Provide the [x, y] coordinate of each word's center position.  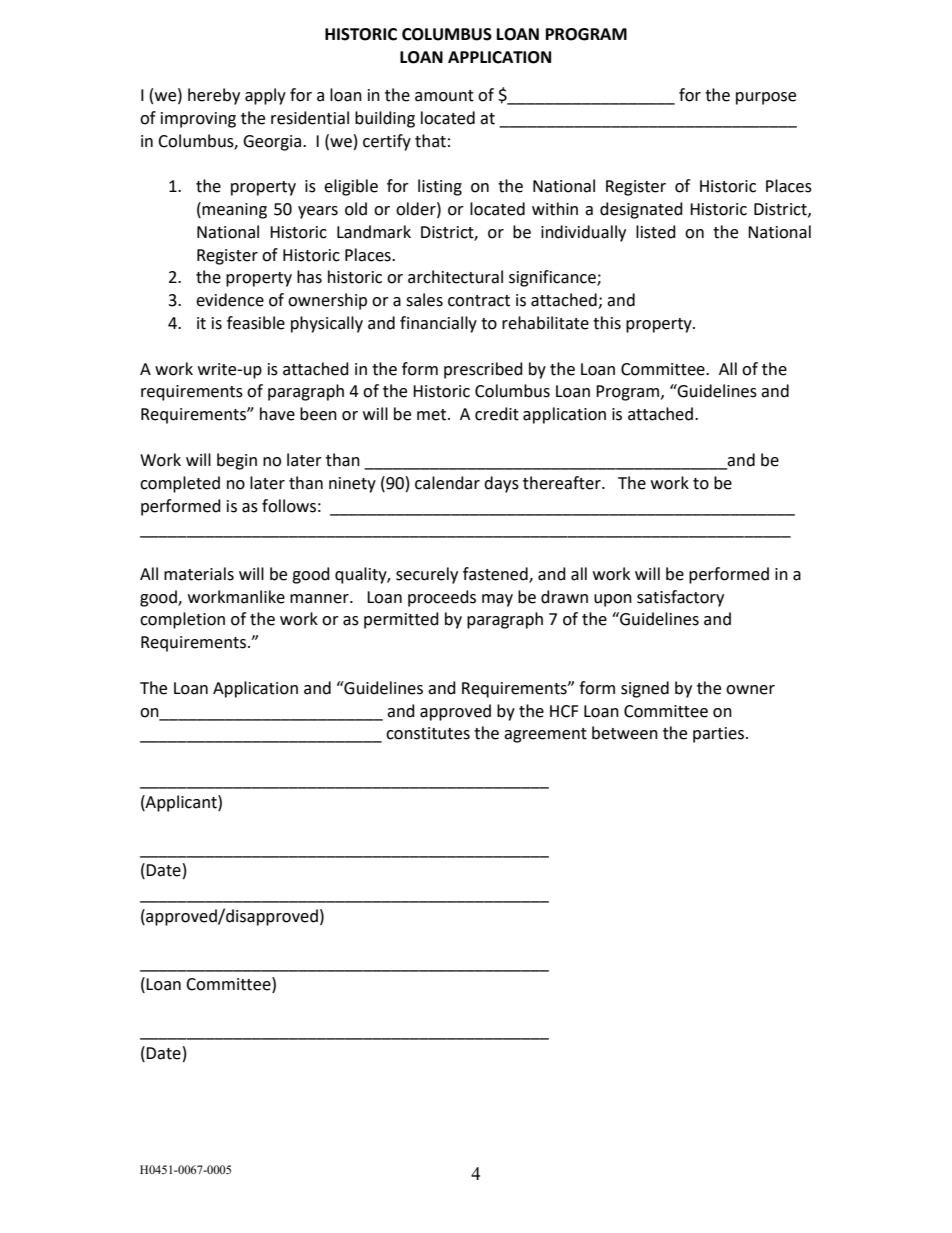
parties [720, 735]
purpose [766, 98]
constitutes [428, 733]
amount [444, 96]
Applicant [181, 803]
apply [265, 96]
